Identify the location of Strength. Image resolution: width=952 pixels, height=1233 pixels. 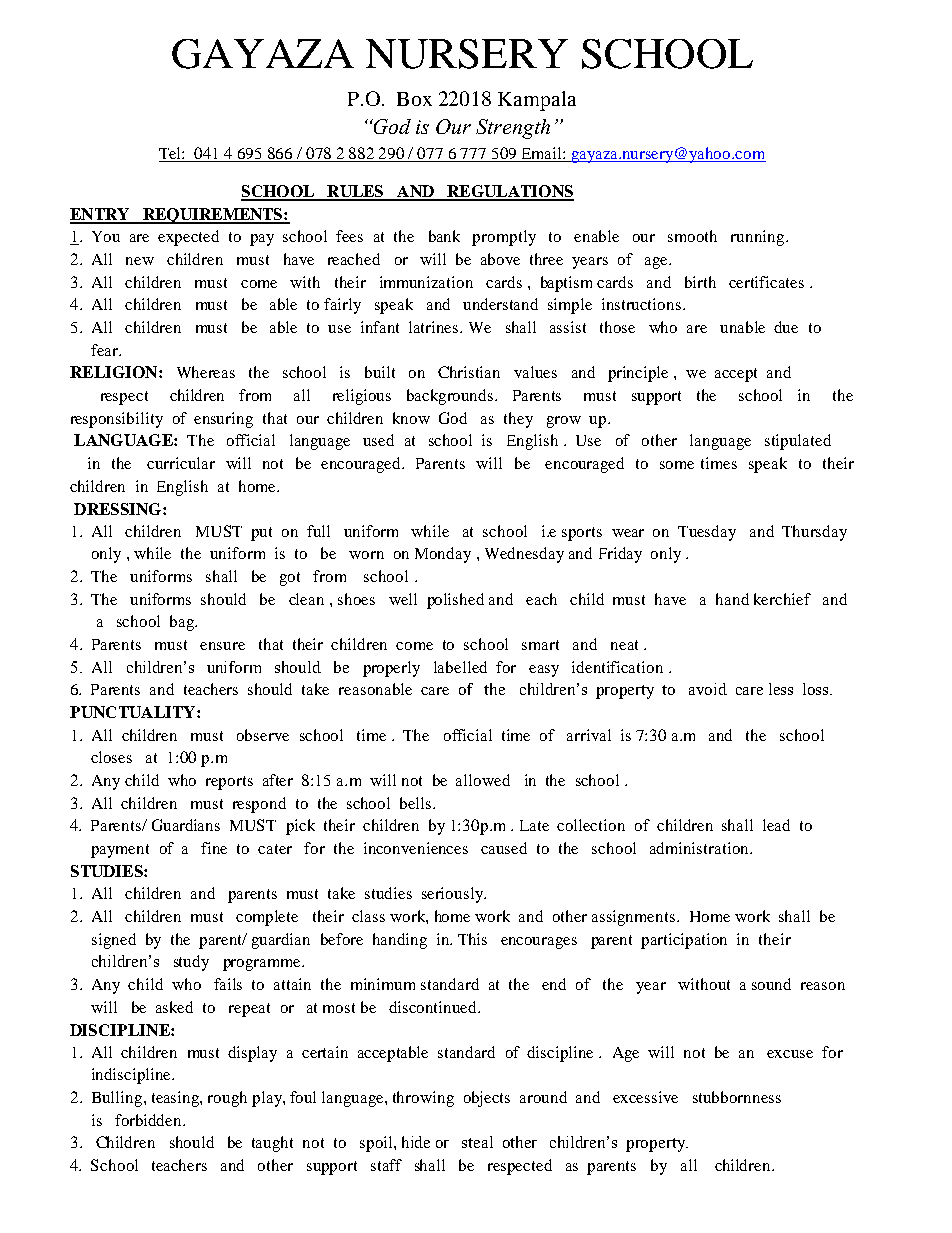
(513, 129).
